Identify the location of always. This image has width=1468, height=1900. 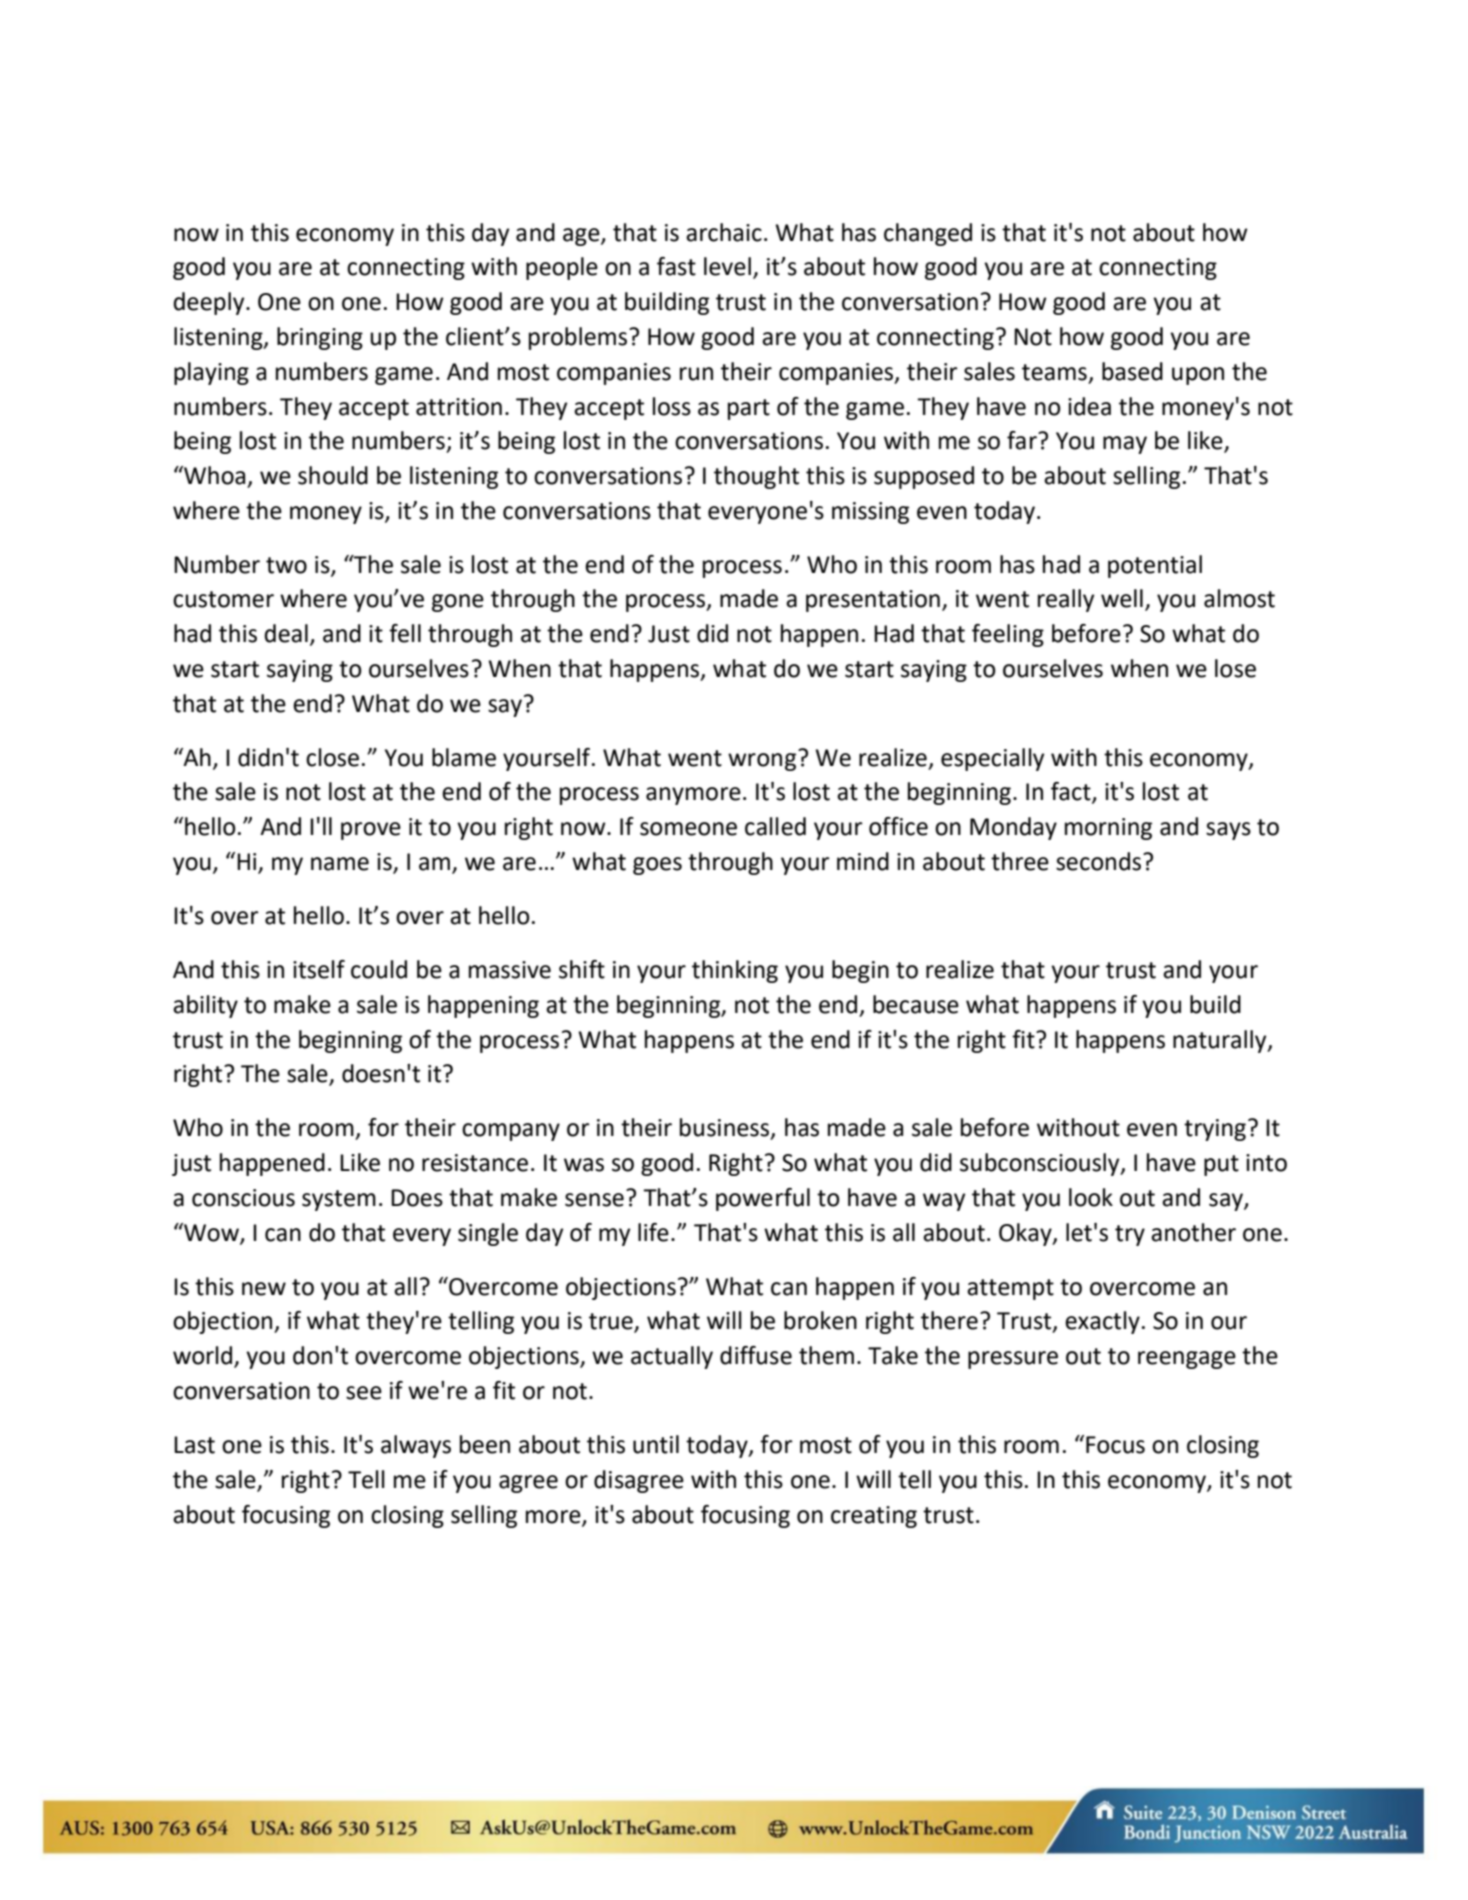
(416, 1446).
